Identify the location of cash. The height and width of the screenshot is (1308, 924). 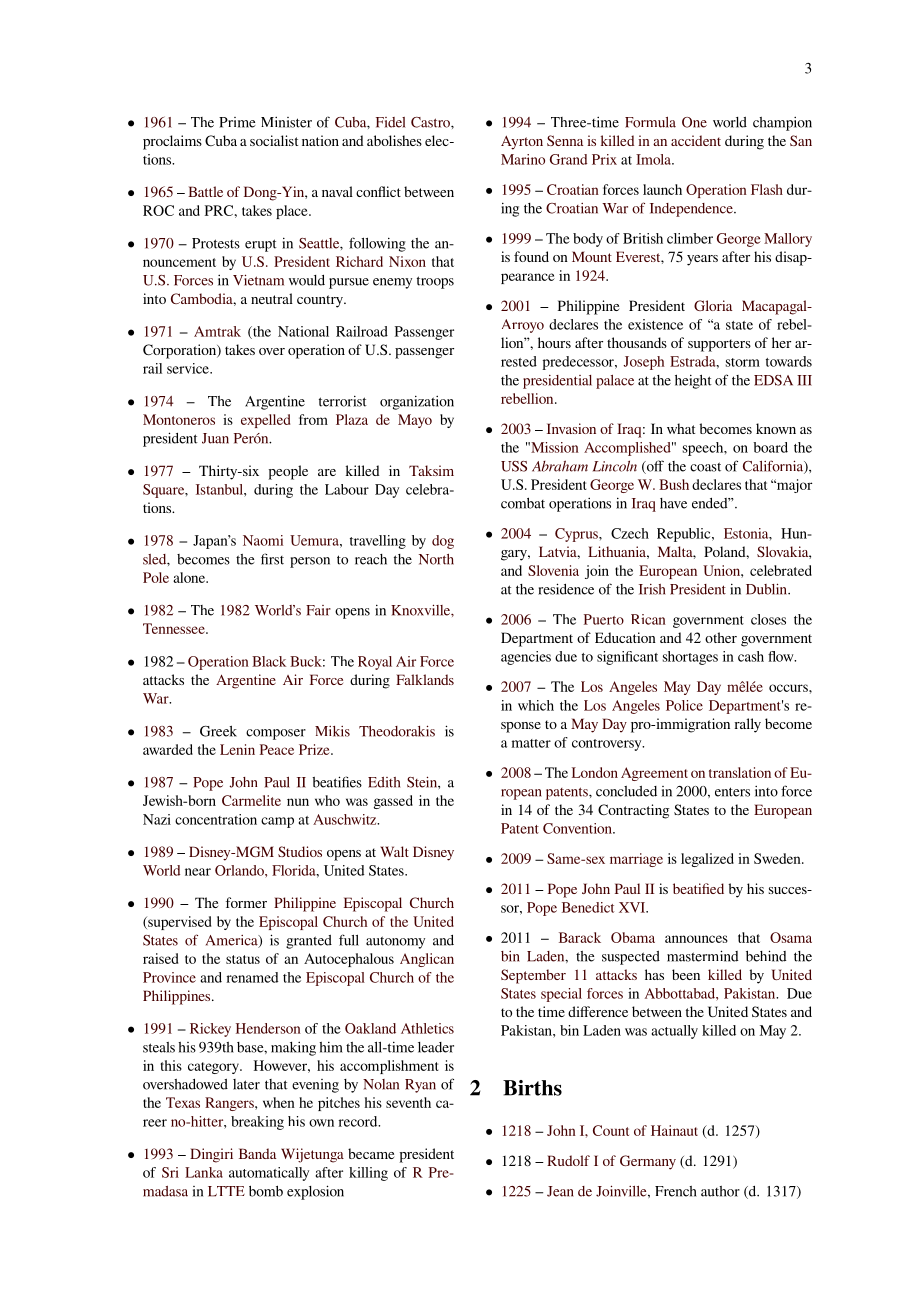
(751, 656).
